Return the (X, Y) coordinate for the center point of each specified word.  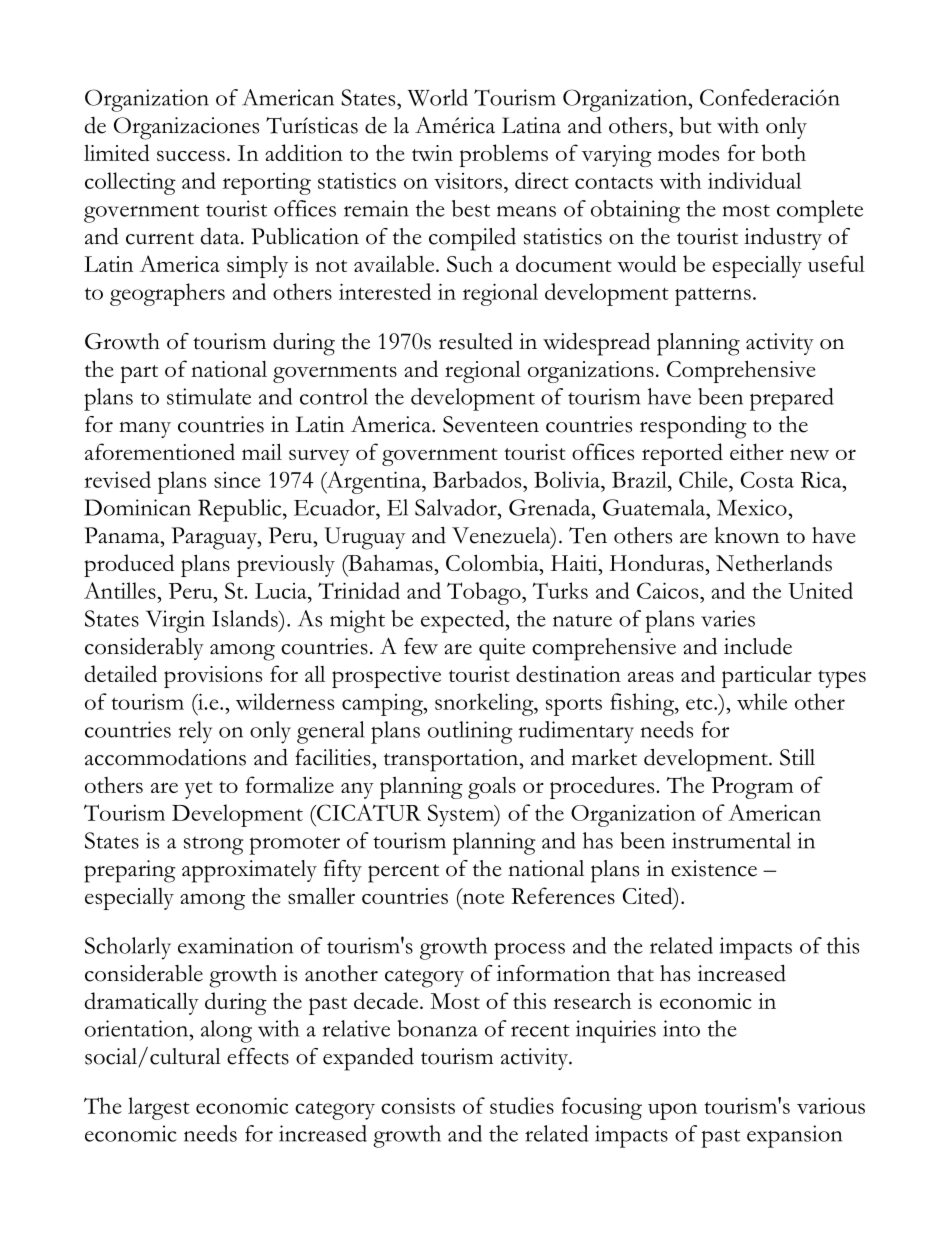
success (191, 156)
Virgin (175, 621)
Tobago (485, 593)
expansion (794, 1136)
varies (728, 618)
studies (522, 1105)
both (784, 152)
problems (503, 155)
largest (159, 1108)
